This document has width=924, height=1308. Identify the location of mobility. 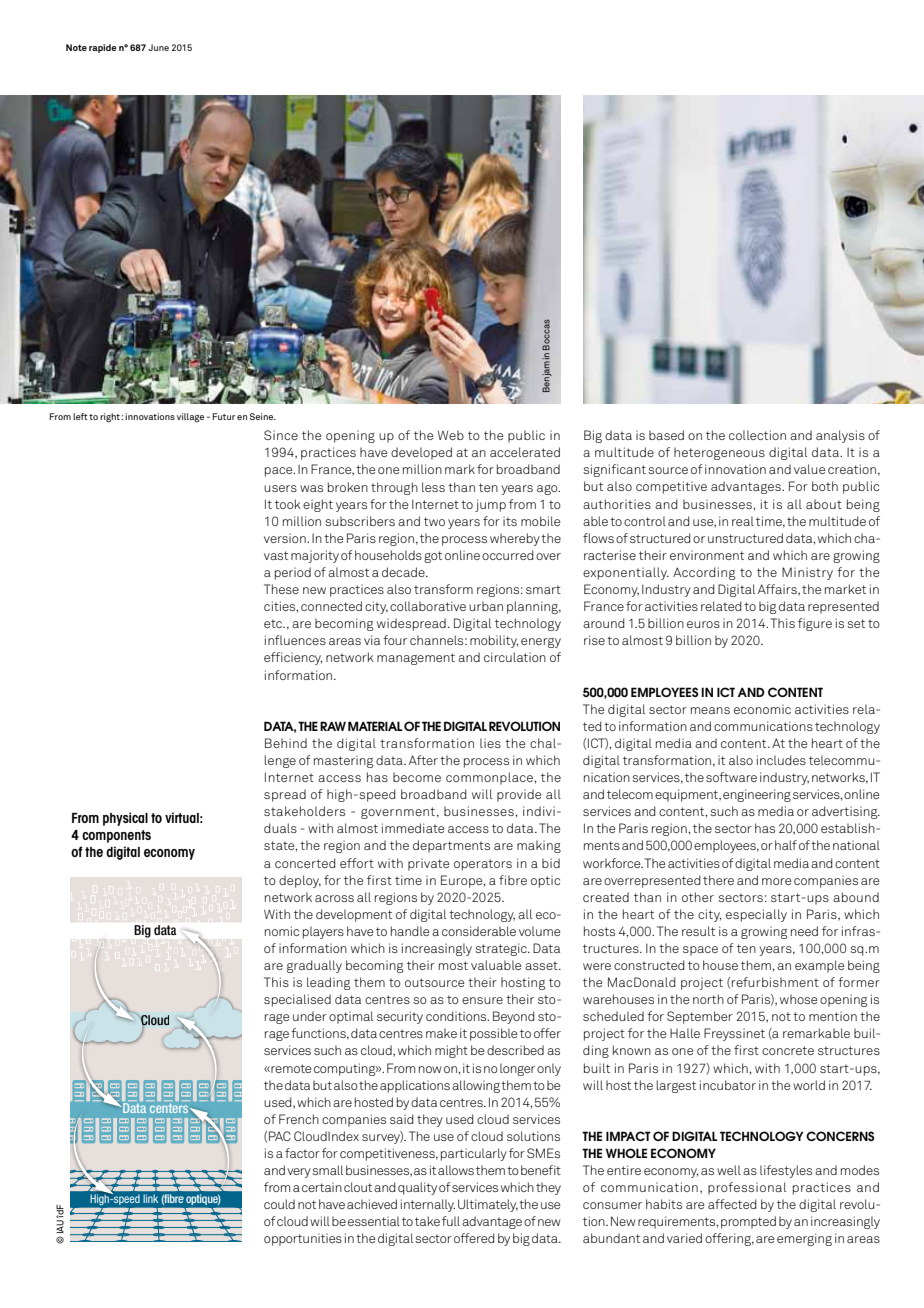
(494, 641).
